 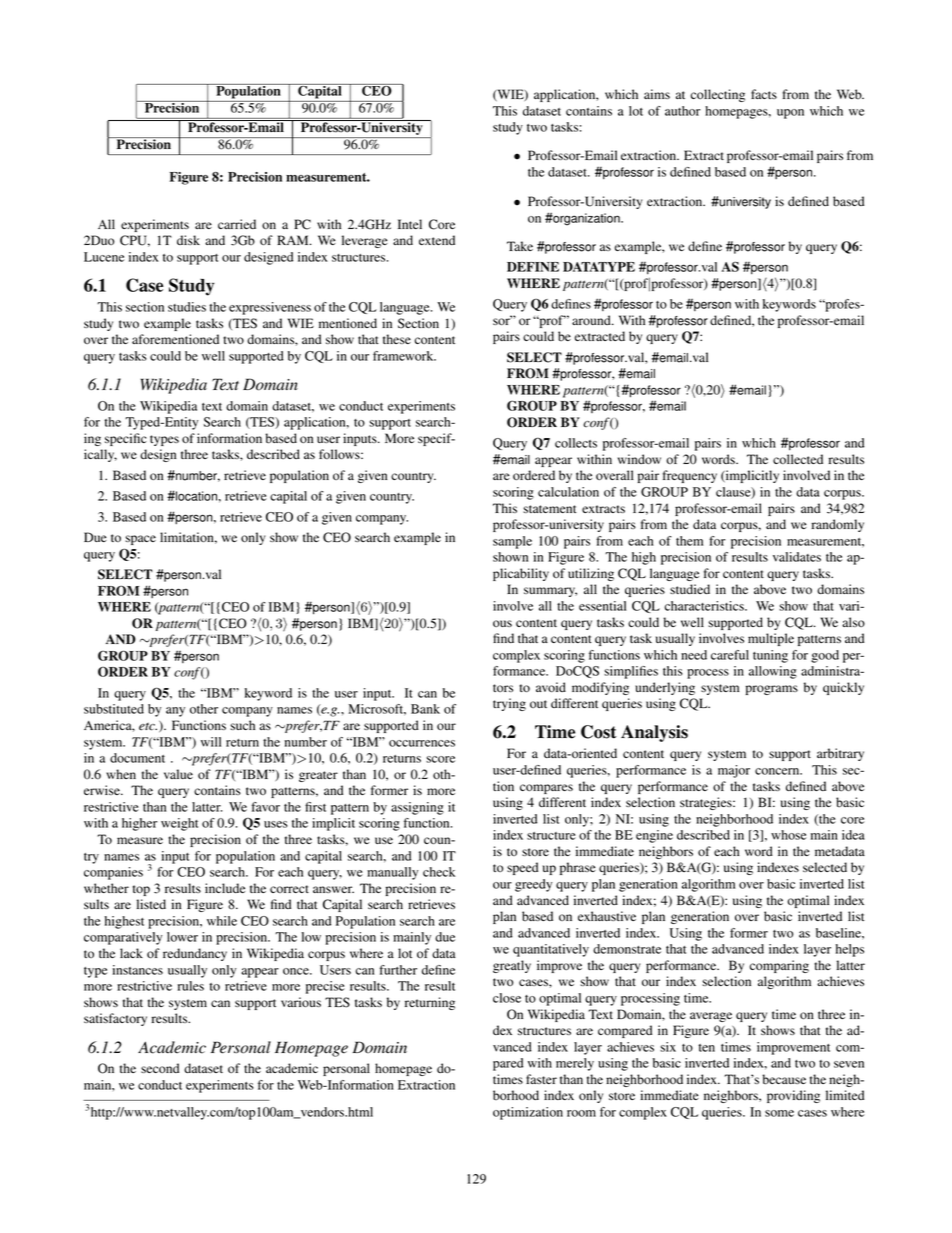 I want to click on summary, so click(x=550, y=592).
